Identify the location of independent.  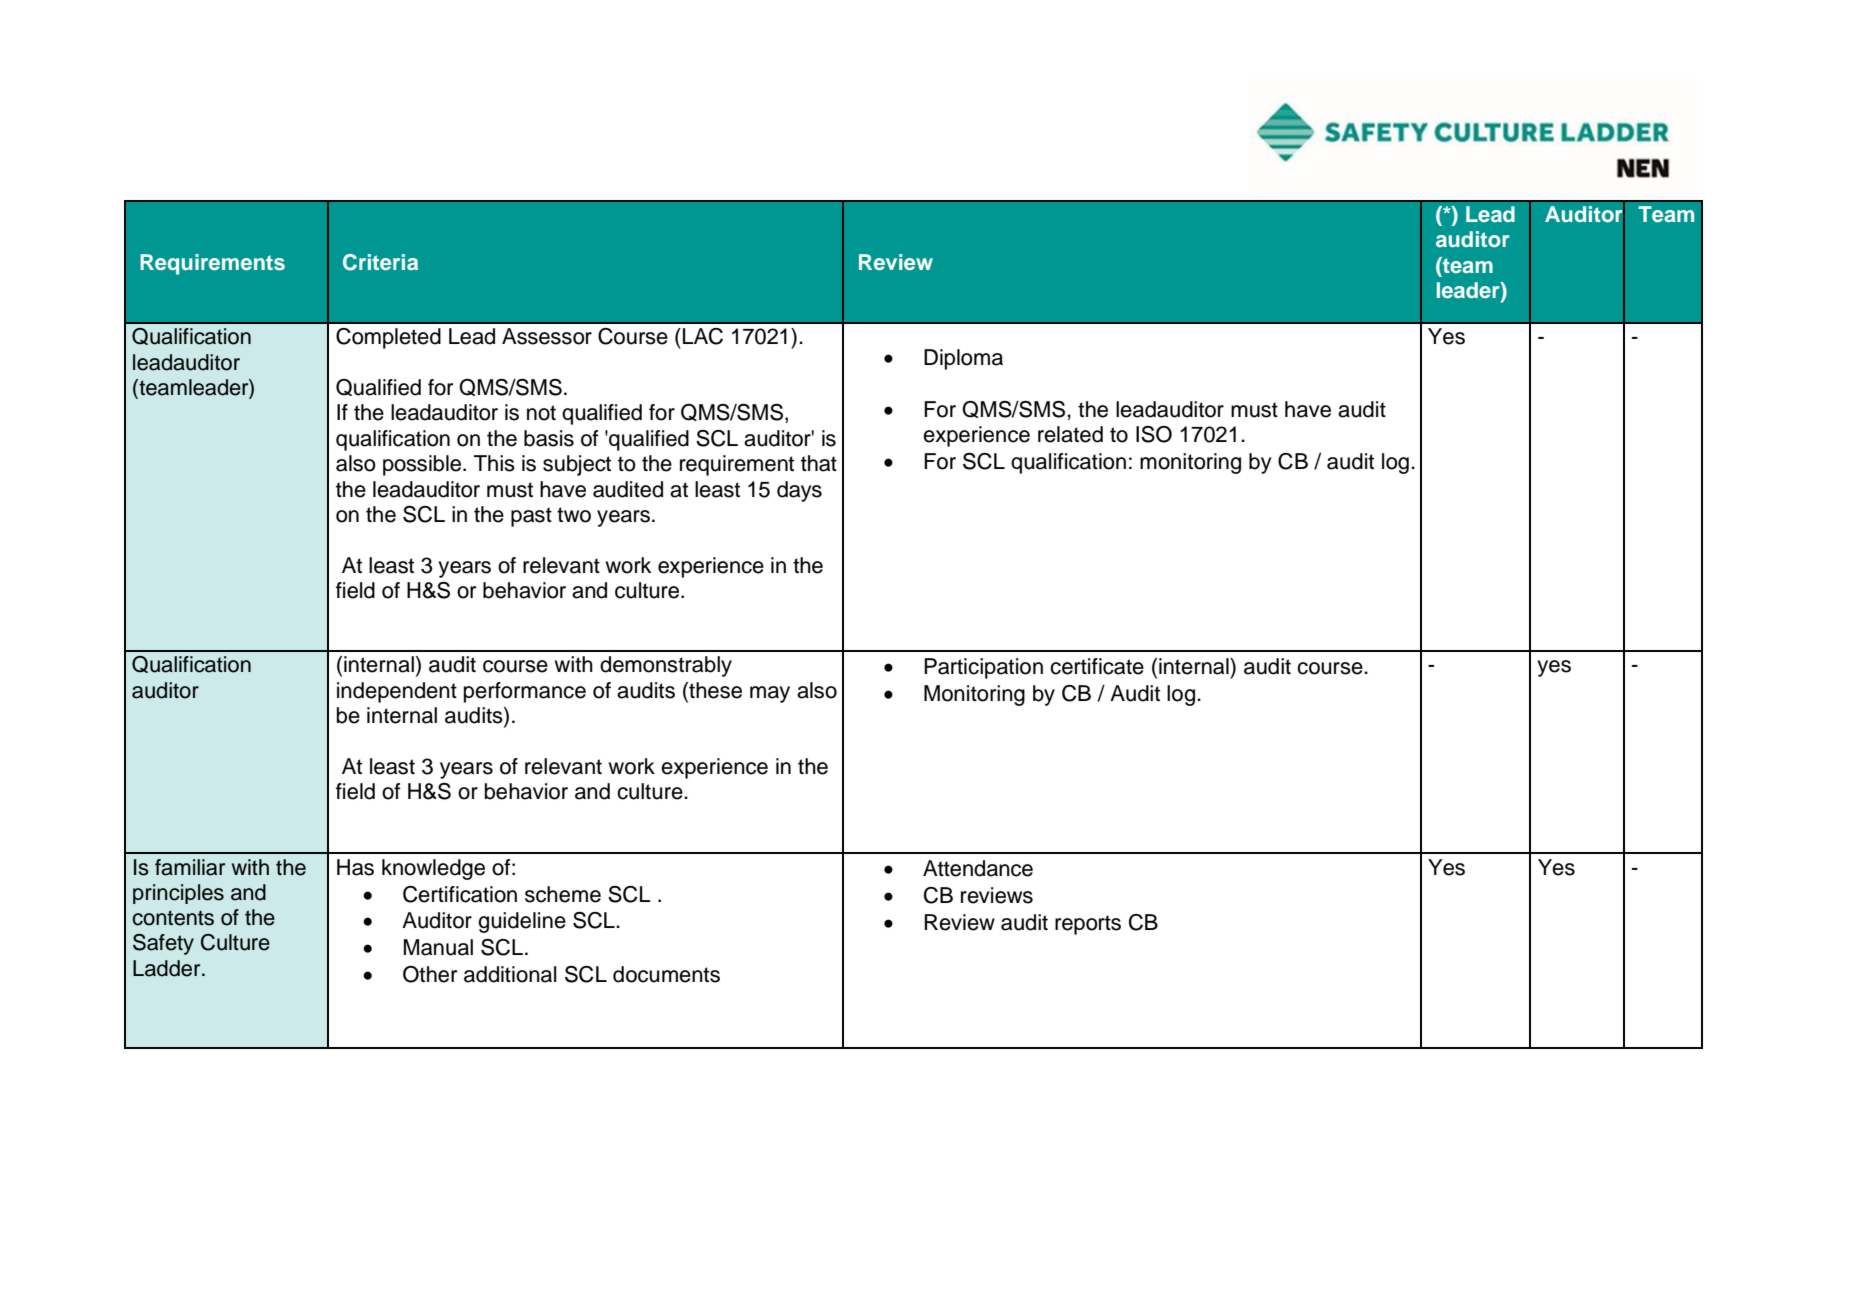
(397, 692).
